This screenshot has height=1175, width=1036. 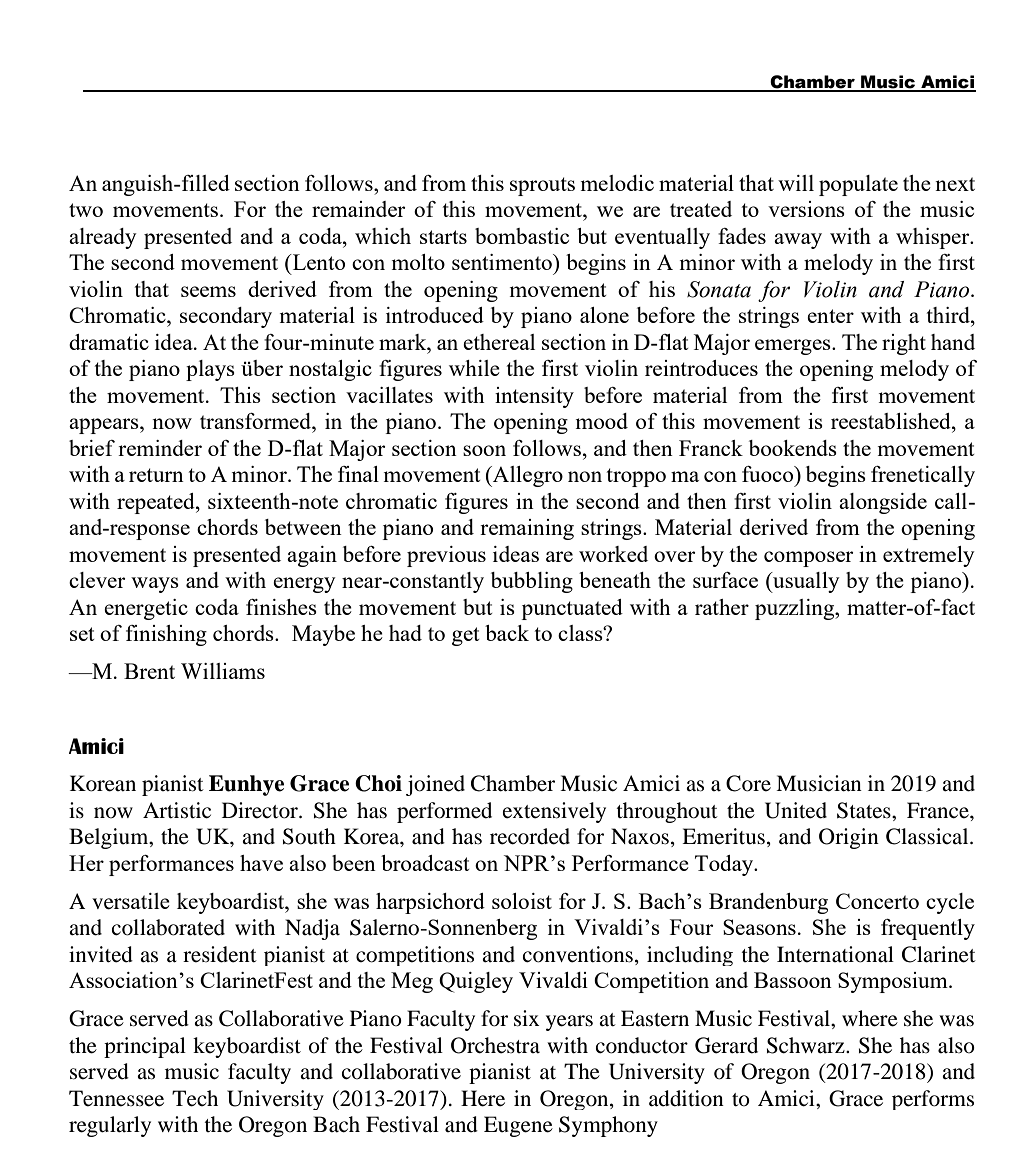 What do you see at coordinates (865, 810) in the screenshot?
I see `States` at bounding box center [865, 810].
